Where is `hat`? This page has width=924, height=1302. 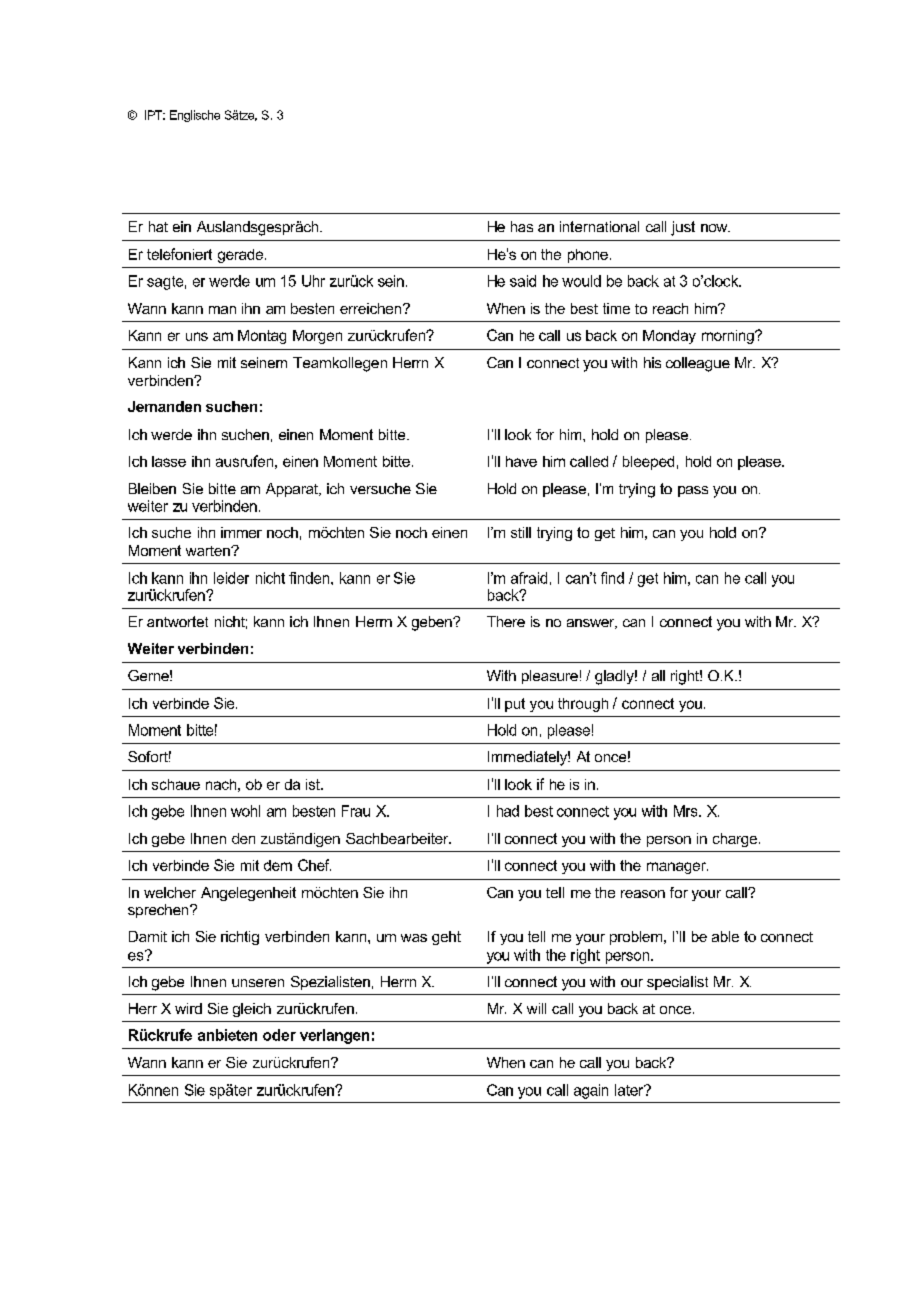 hat is located at coordinates (158, 226).
